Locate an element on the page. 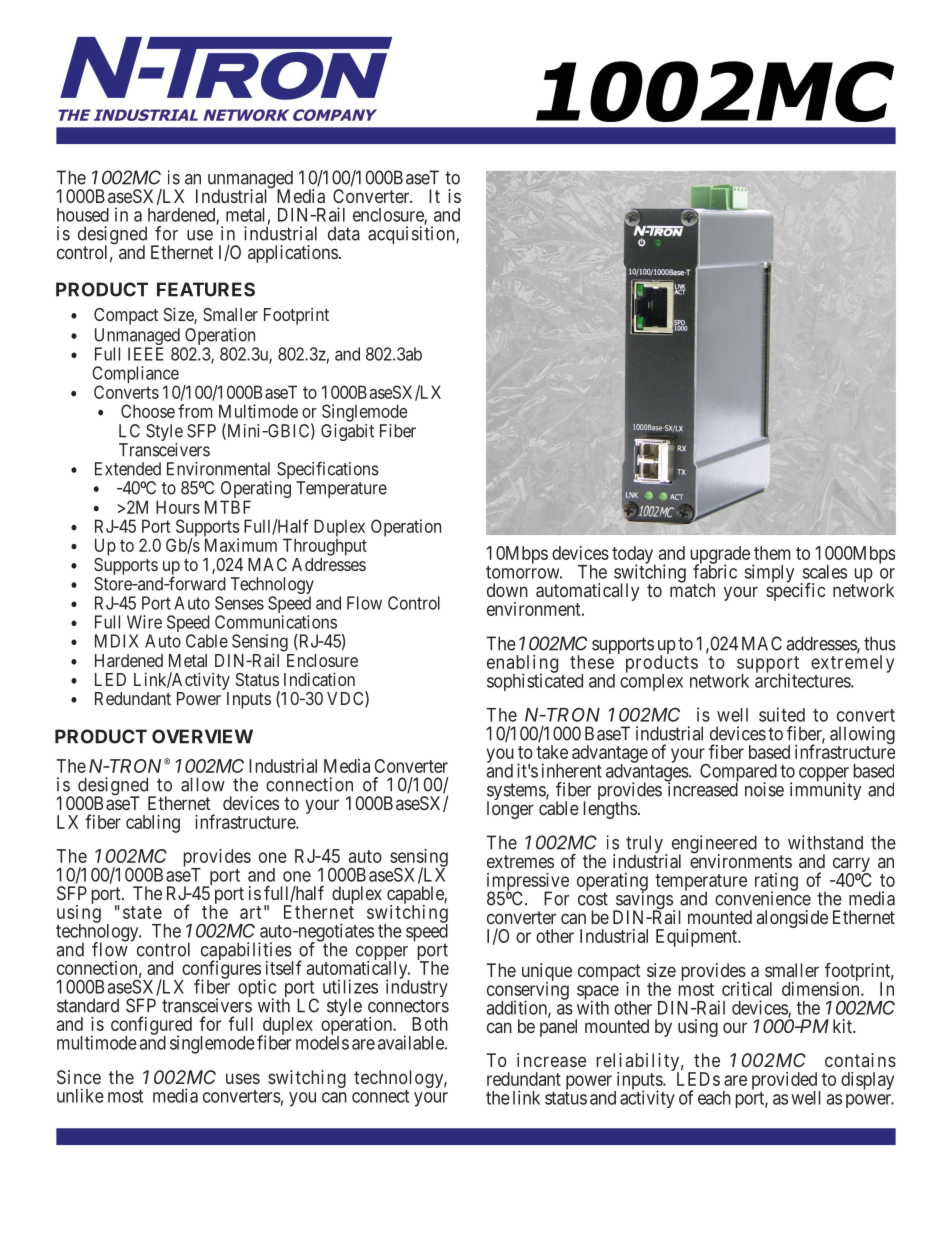 Image resolution: width=952 pixels, height=1233 pixels. uses is located at coordinates (243, 1078).
